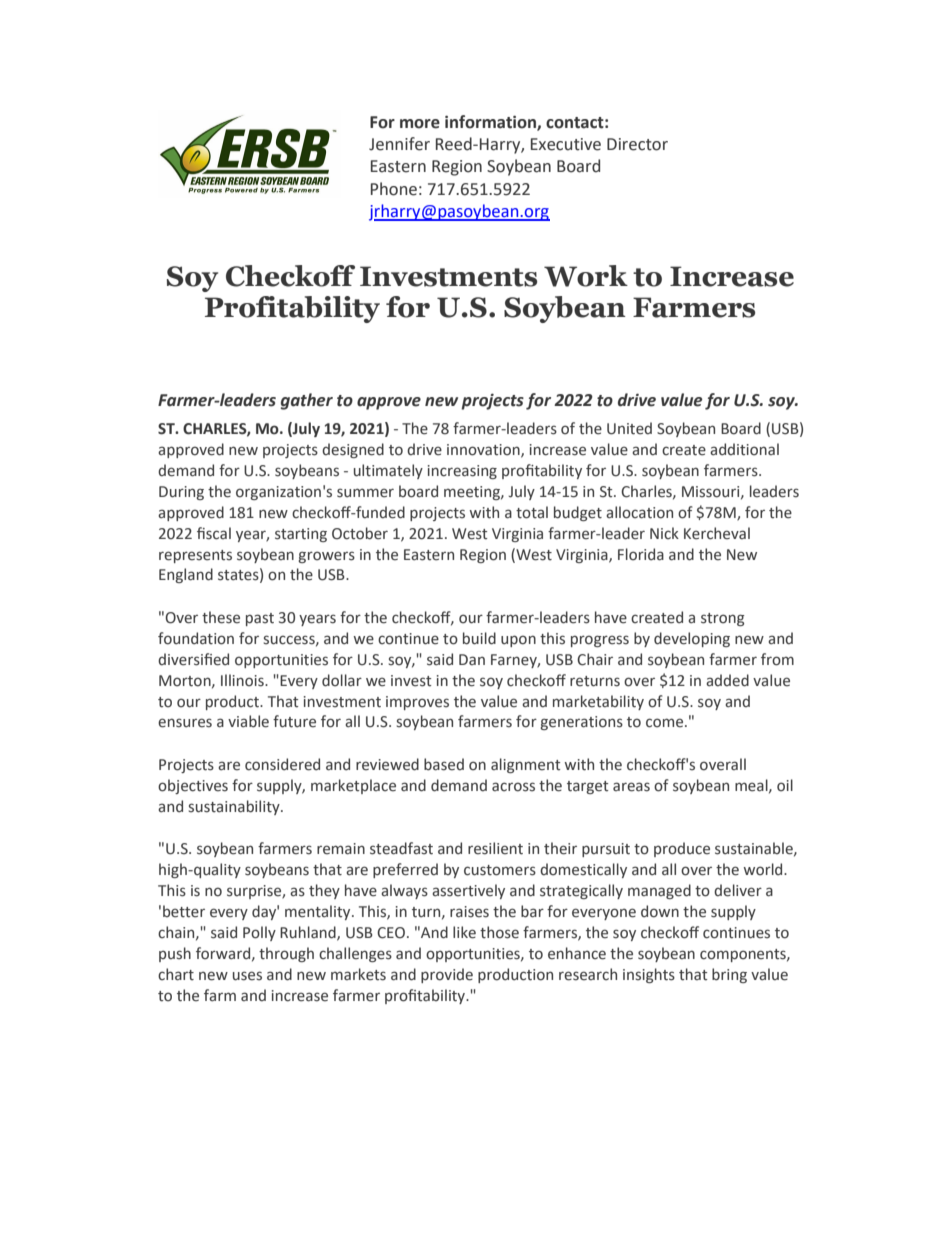 This screenshot has height=1233, width=952. What do you see at coordinates (259, 933) in the screenshot?
I see `Polly` at bounding box center [259, 933].
